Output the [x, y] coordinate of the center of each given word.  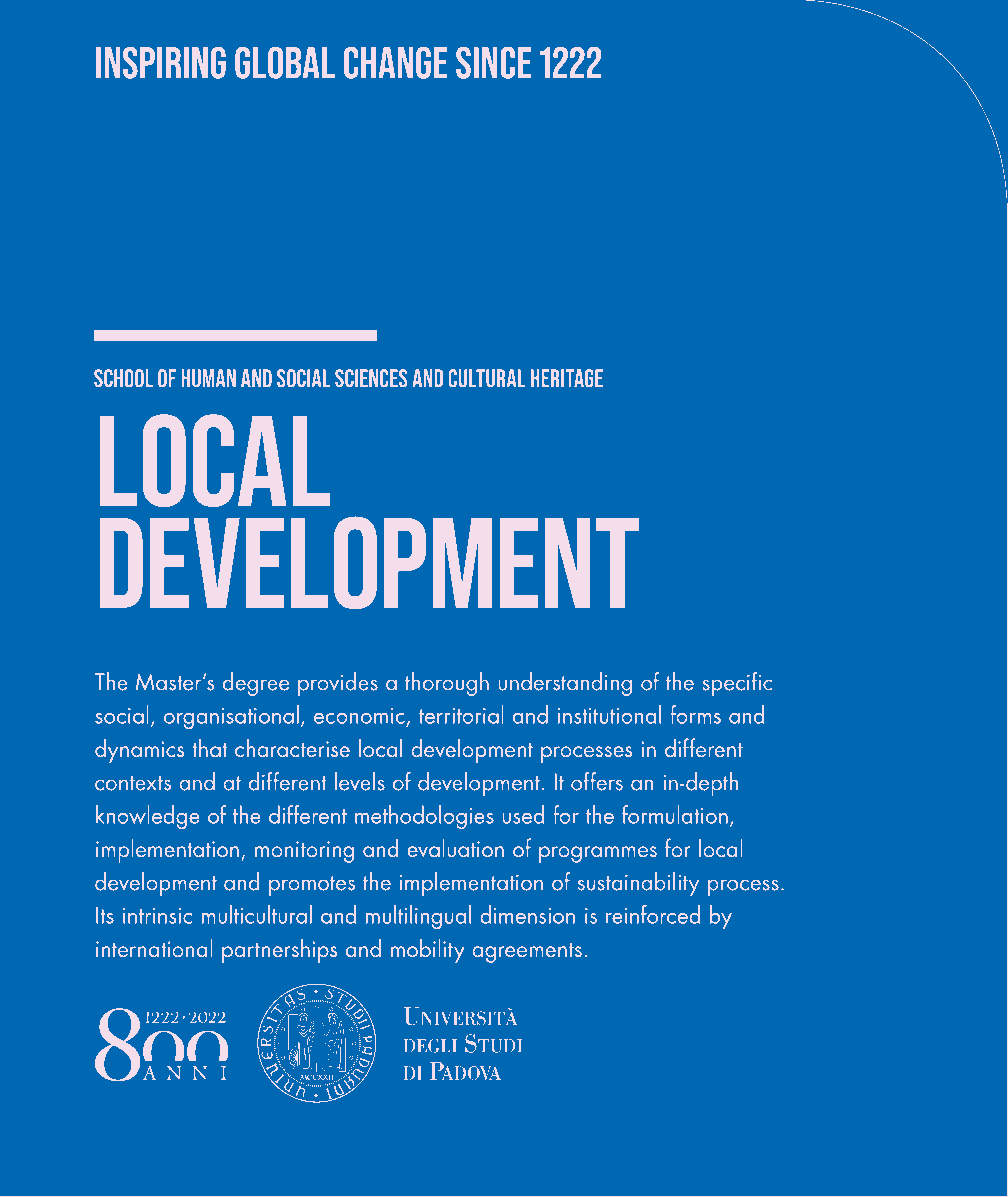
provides [338, 684]
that [210, 747]
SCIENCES [371, 378]
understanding [565, 684]
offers [597, 781]
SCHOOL [123, 378]
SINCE [494, 63]
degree [256, 684]
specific [737, 684]
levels [360, 781]
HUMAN [208, 378]
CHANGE [396, 63]
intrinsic [157, 916]
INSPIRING [161, 63]
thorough [447, 684]
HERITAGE [567, 378]
